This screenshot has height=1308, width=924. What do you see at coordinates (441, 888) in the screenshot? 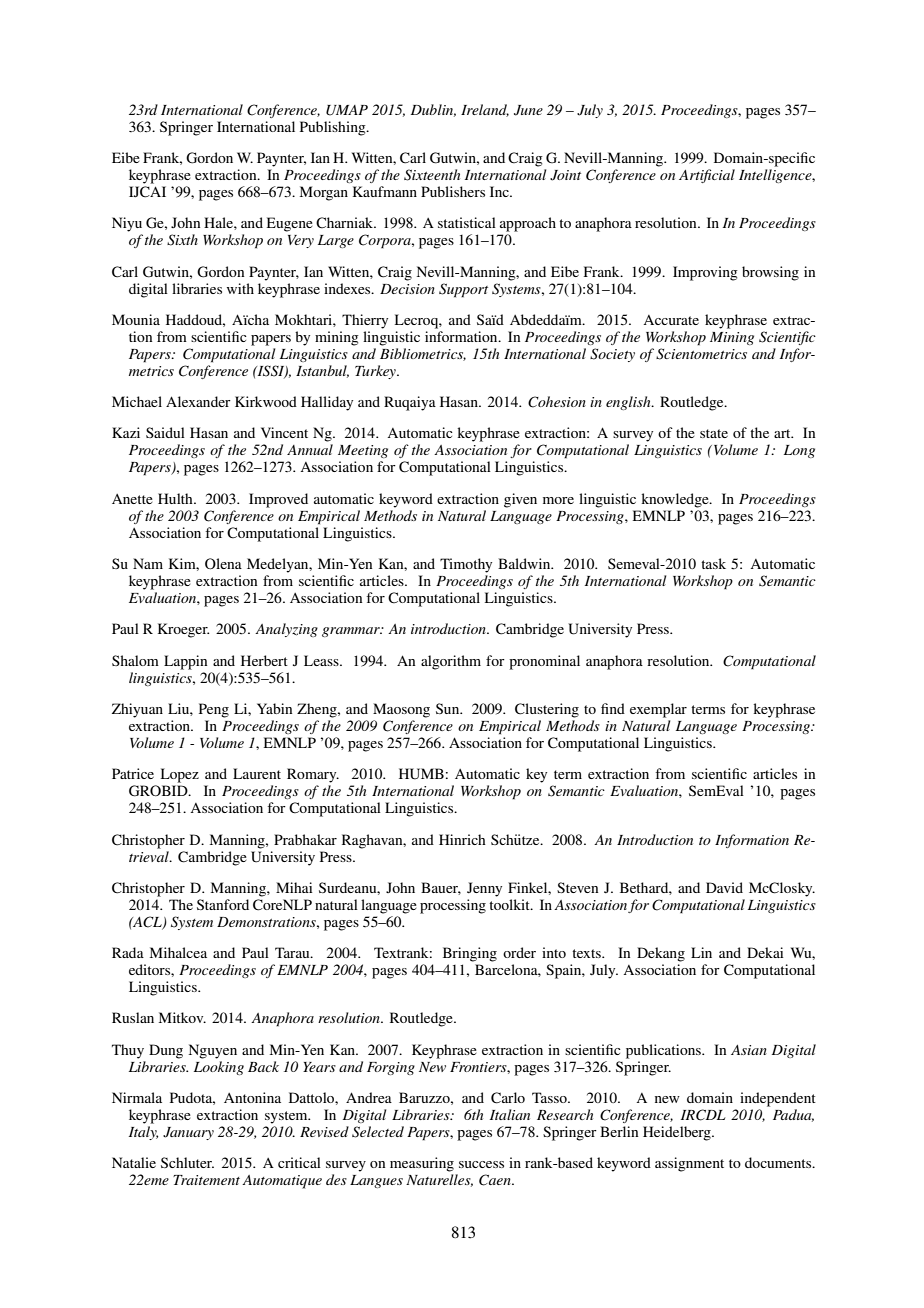
I see `Bauer` at bounding box center [441, 888].
